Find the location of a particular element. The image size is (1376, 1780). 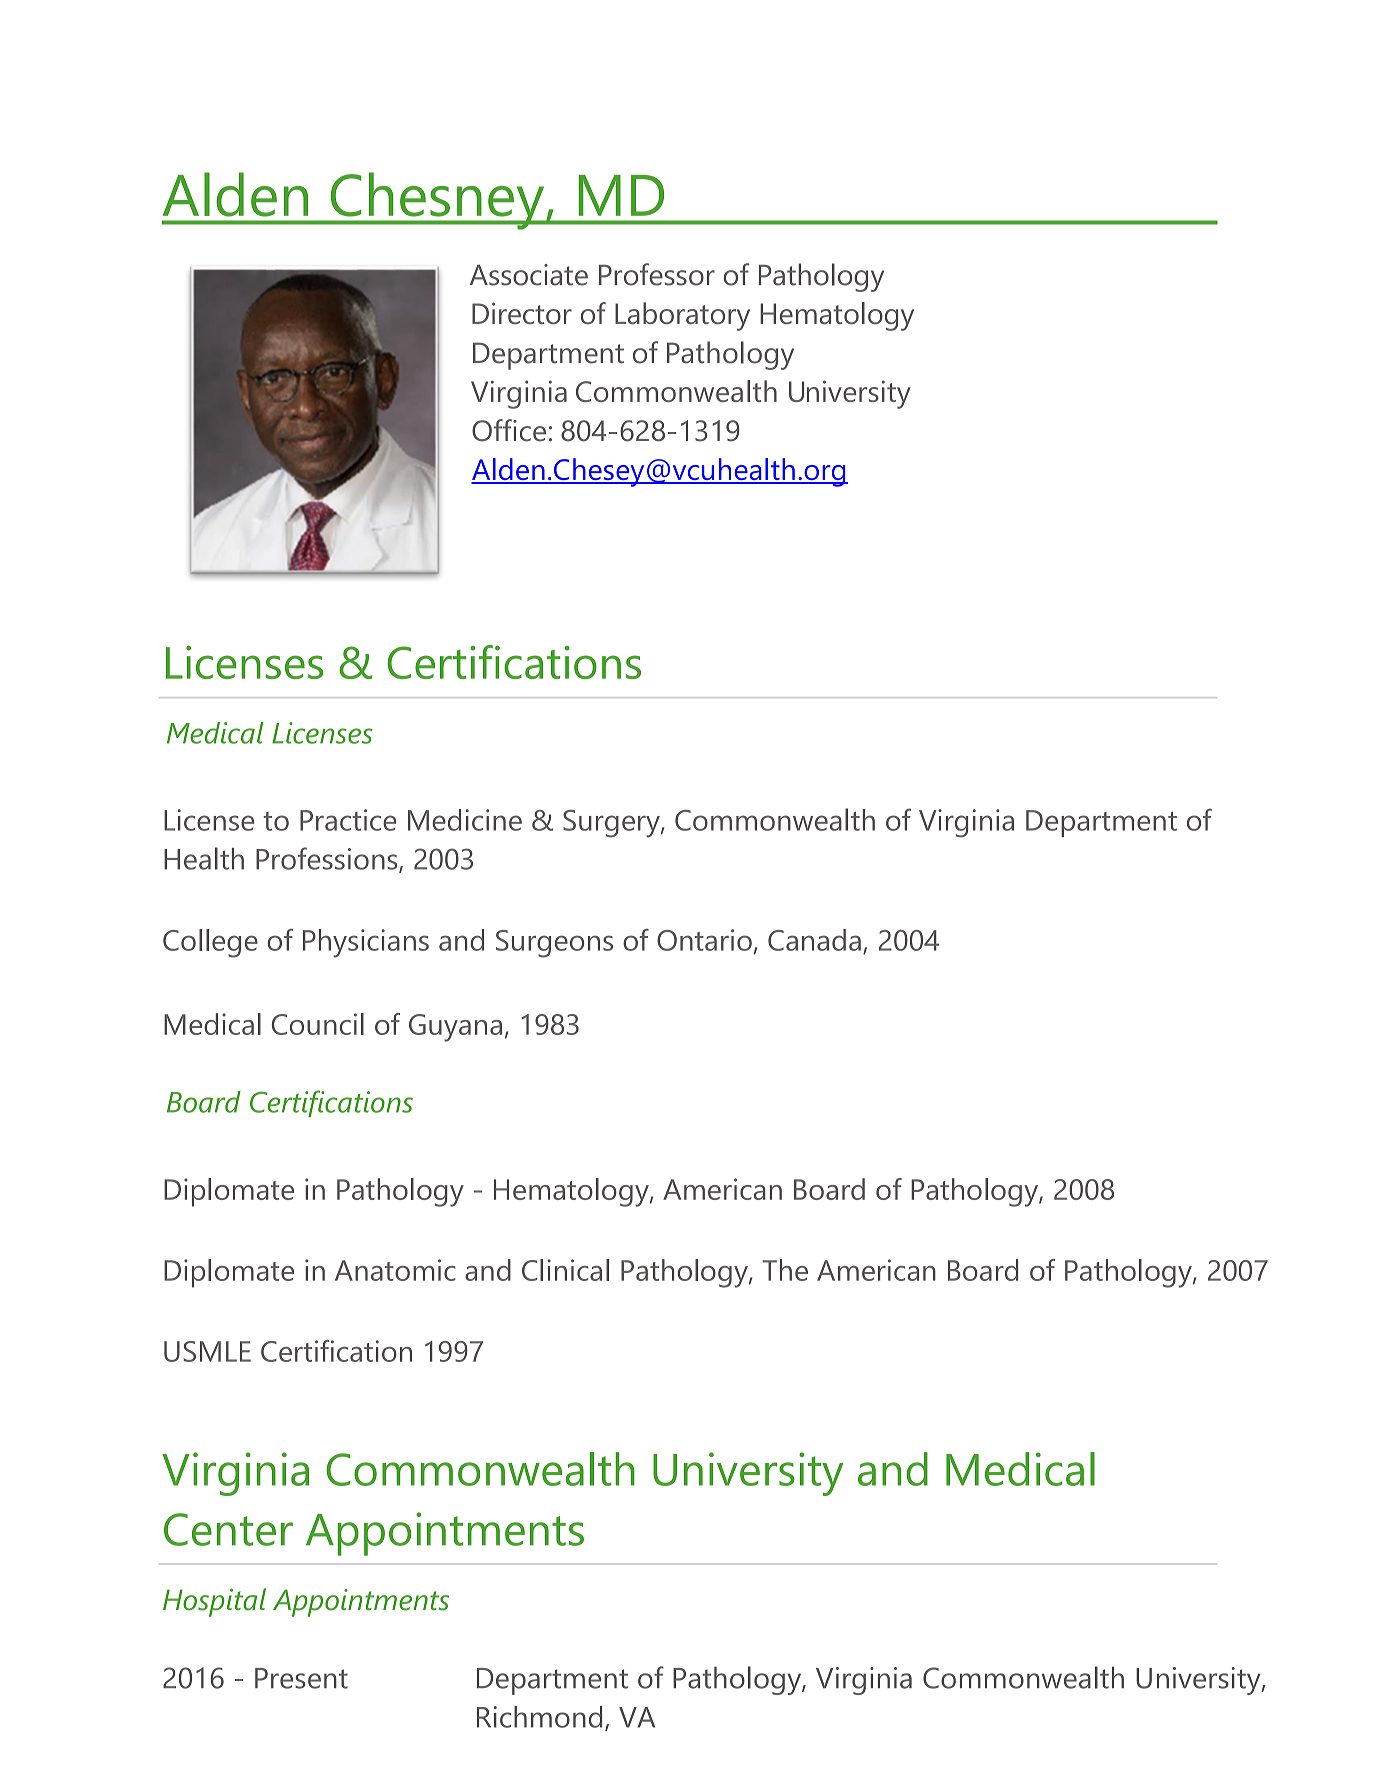

Surgery is located at coordinates (612, 824).
